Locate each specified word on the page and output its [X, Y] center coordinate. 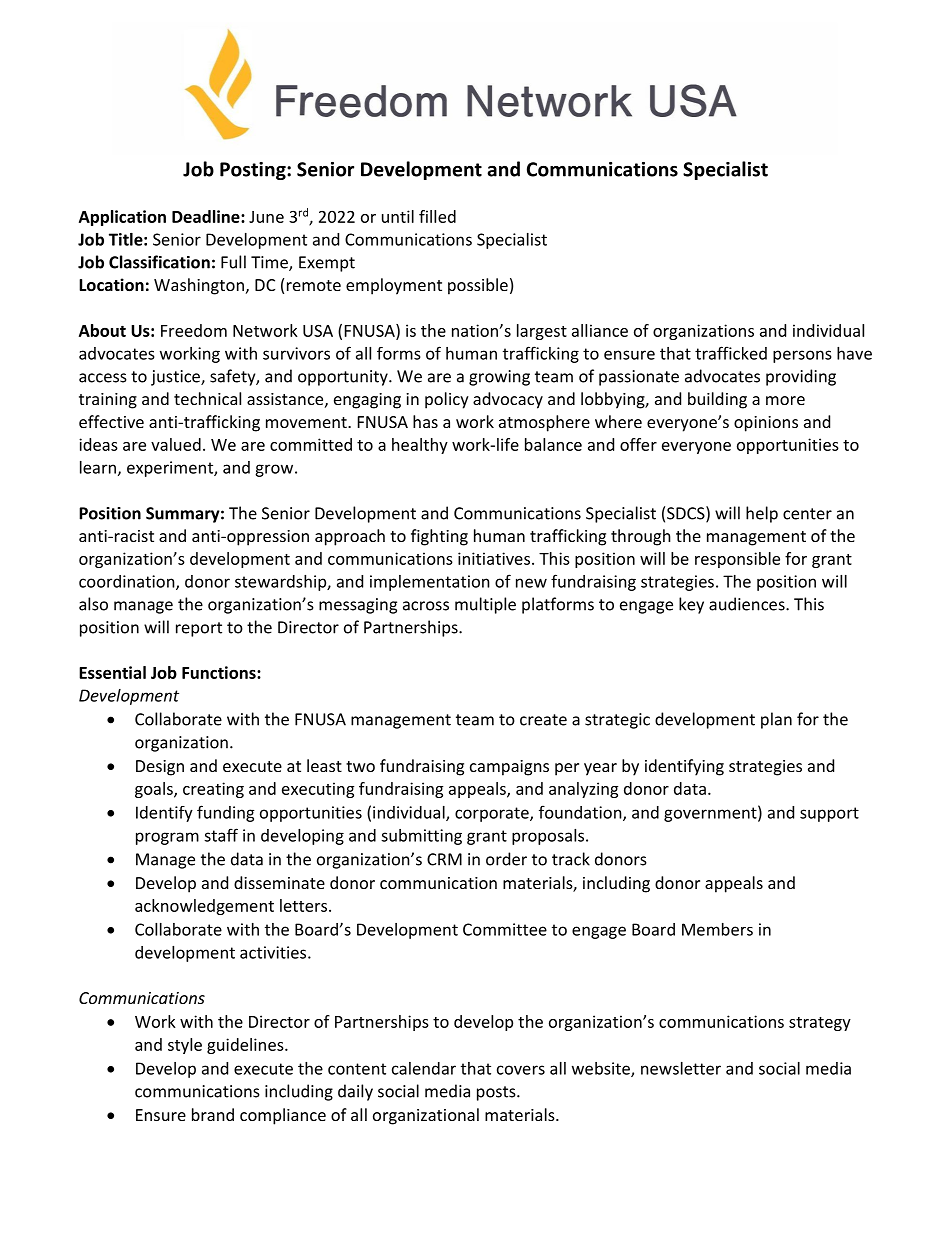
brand [213, 1114]
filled [437, 216]
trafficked [731, 353]
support [829, 814]
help [762, 514]
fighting [439, 537]
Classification [159, 262]
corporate [493, 814]
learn [98, 467]
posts [497, 1093]
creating [213, 790]
